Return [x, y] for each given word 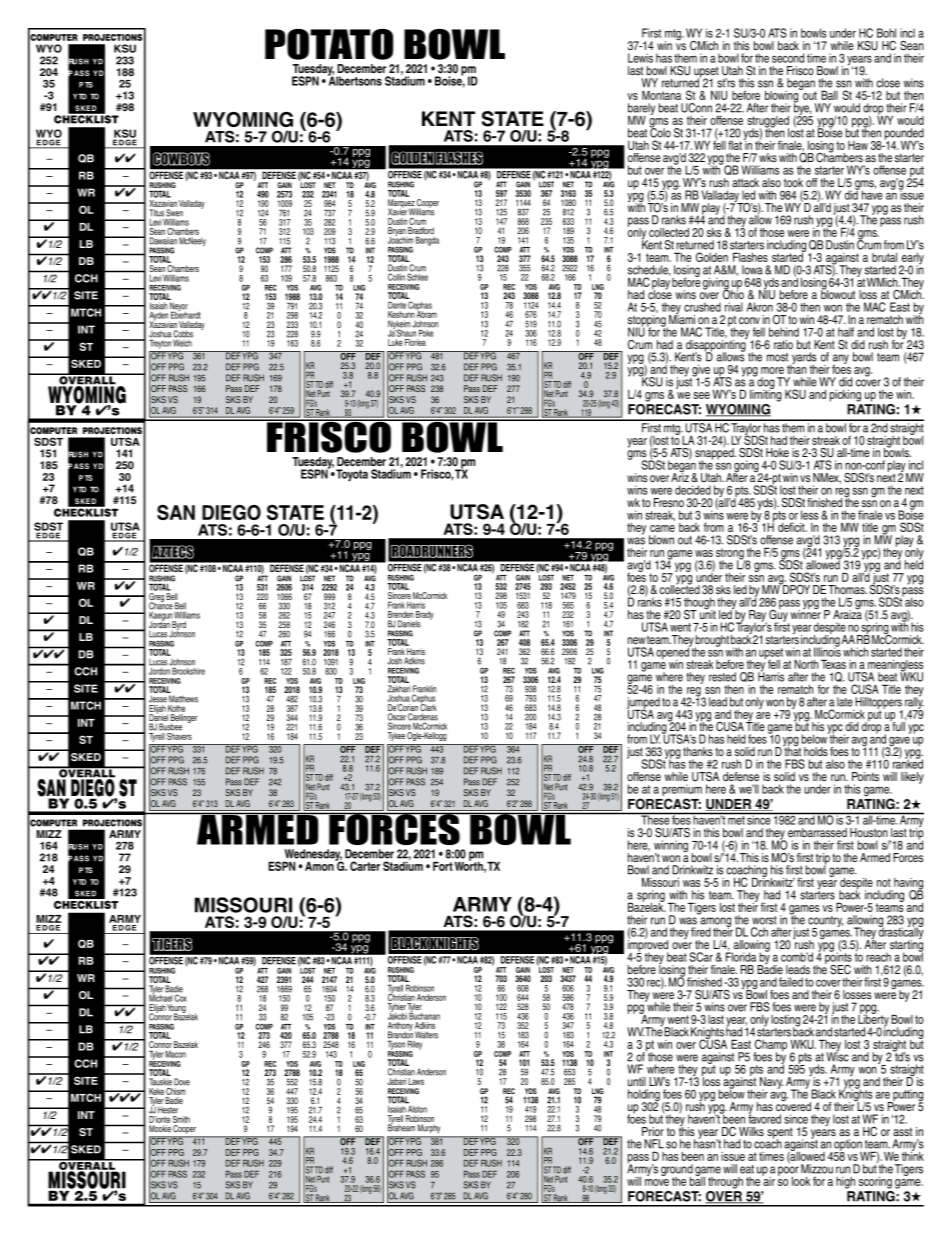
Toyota [351, 475]
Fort [443, 866]
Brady [425, 616]
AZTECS [173, 552]
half [846, 332]
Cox [181, 997]
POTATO [329, 44]
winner [806, 613]
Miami [682, 318]
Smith [180, 1118]
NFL [654, 1144]
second [788, 58]
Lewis [640, 58]
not [884, 882]
